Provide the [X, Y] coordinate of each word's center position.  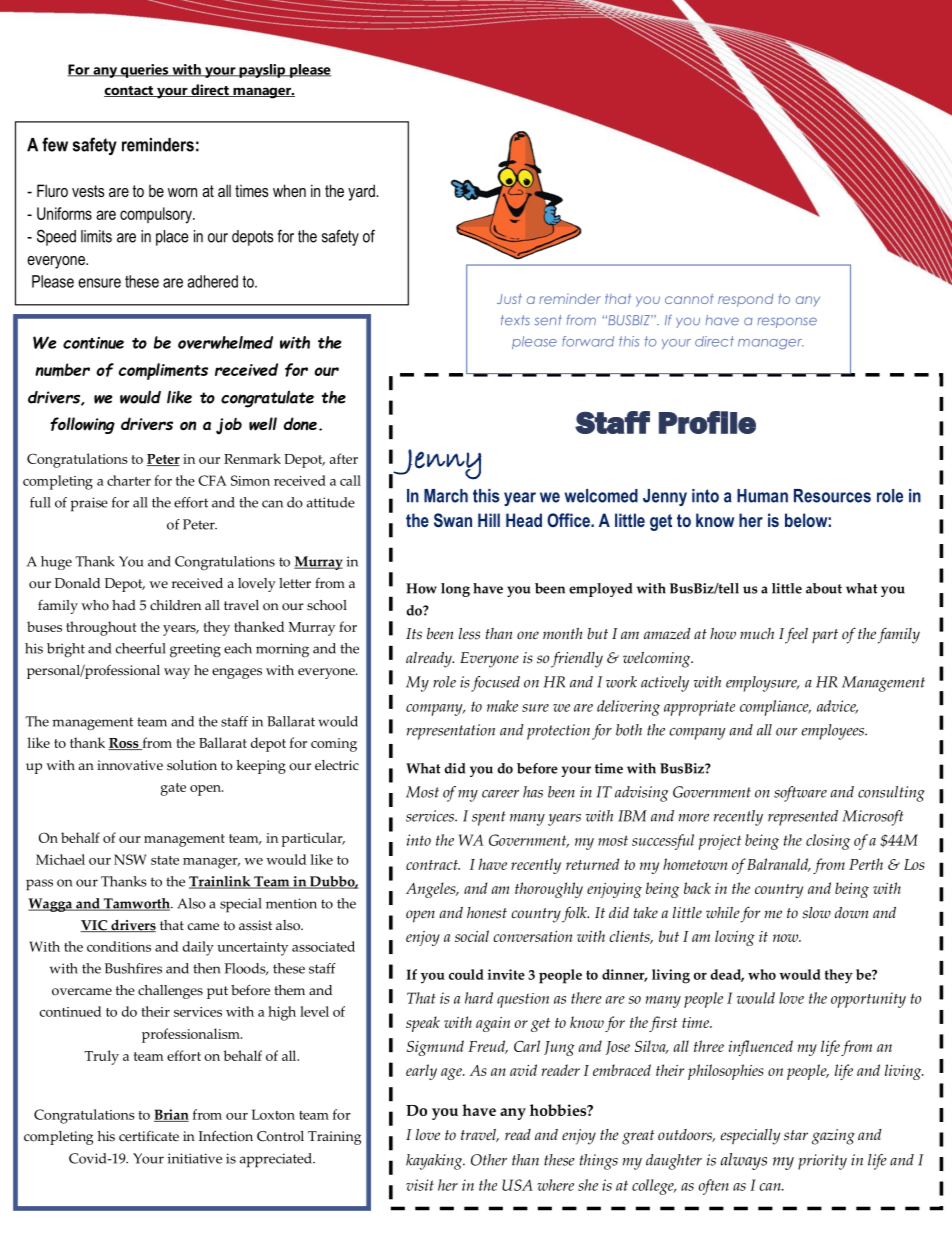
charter [129, 480]
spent [489, 818]
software [800, 794]
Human [762, 496]
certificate [149, 1136]
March [446, 496]
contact [130, 91]
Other [489, 1160]
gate [173, 789]
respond [745, 300]
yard [362, 192]
